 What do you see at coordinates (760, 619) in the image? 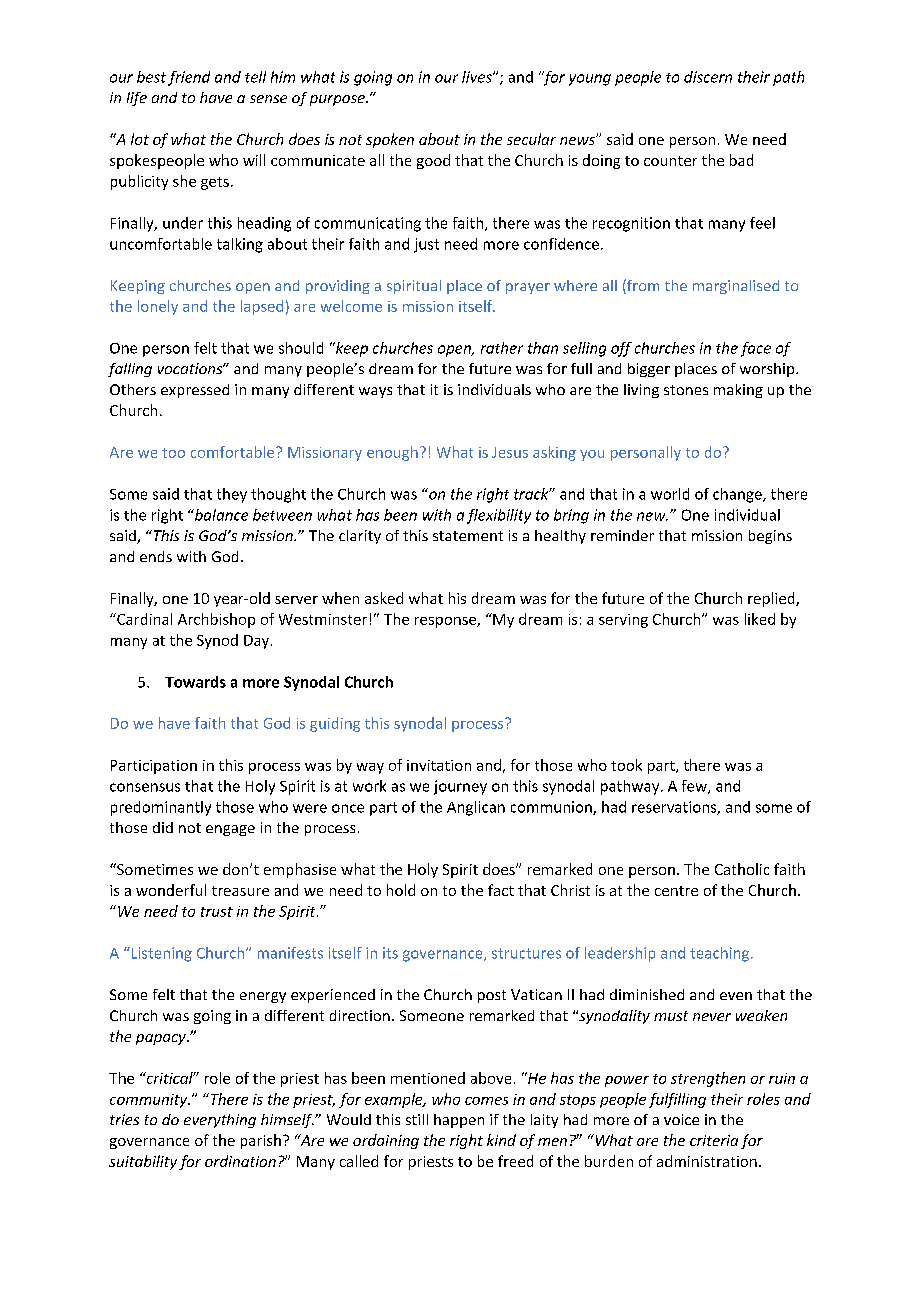
I see `liked` at bounding box center [760, 619].
